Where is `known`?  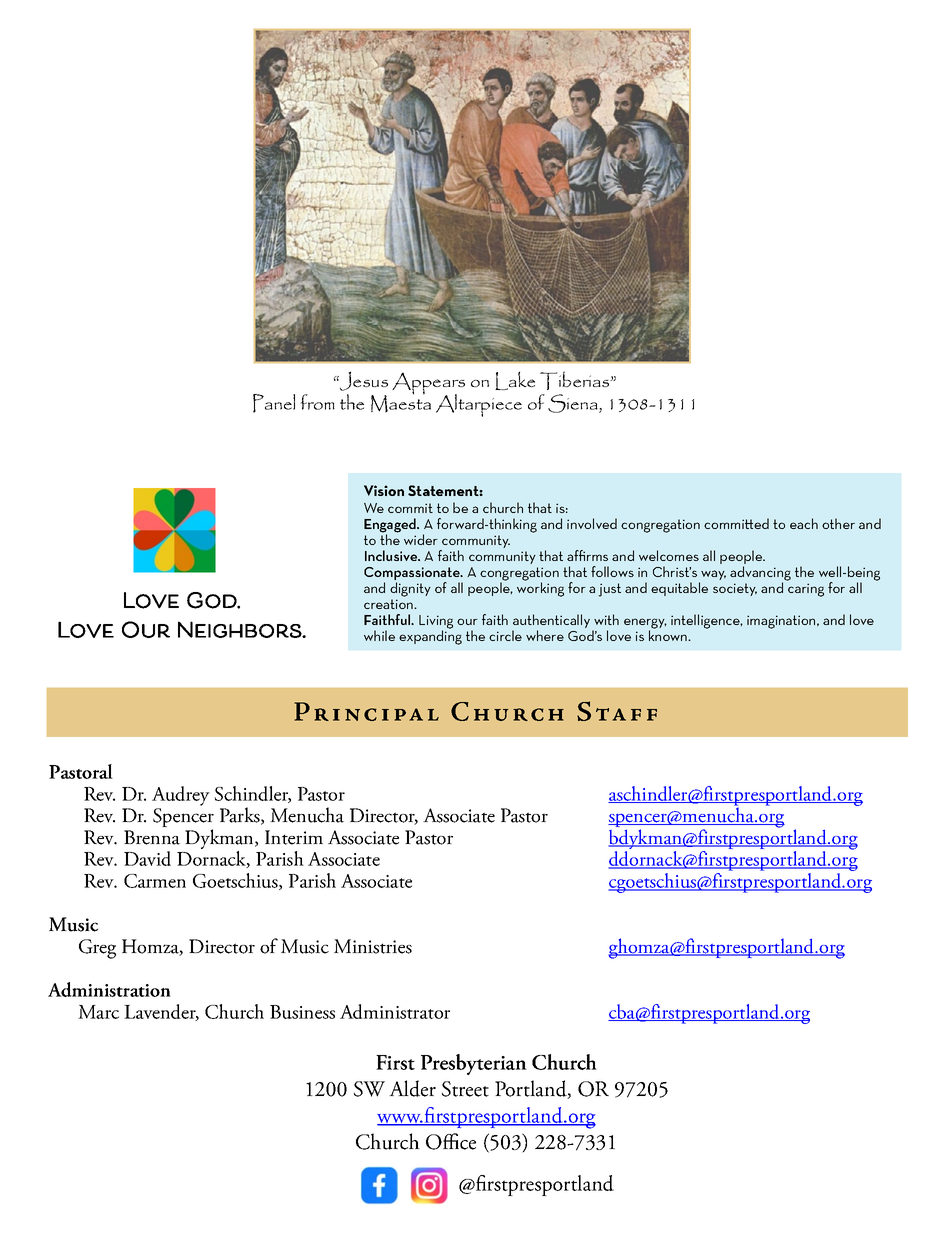
known is located at coordinates (669, 634).
